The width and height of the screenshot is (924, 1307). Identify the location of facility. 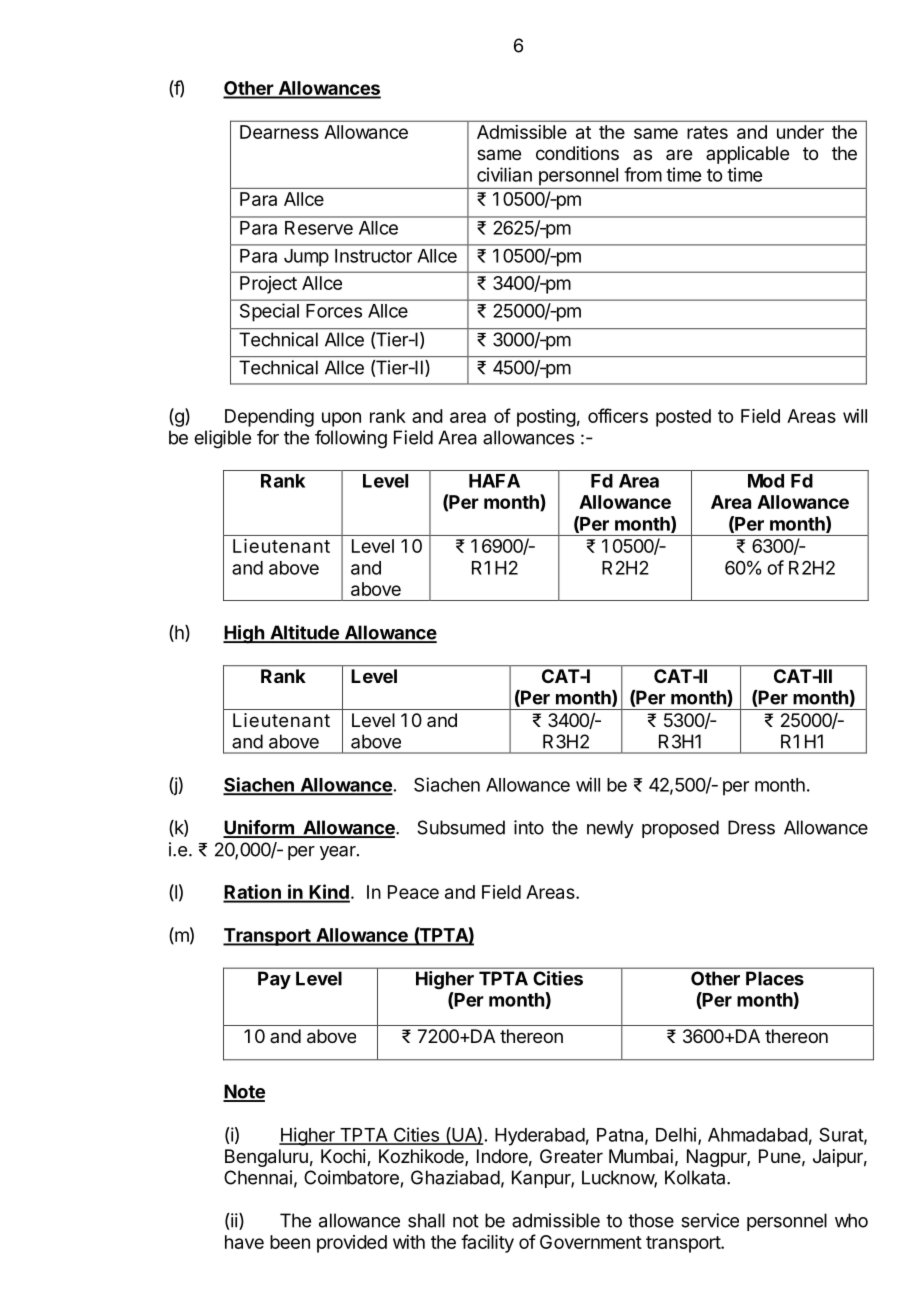
(487, 1243).
